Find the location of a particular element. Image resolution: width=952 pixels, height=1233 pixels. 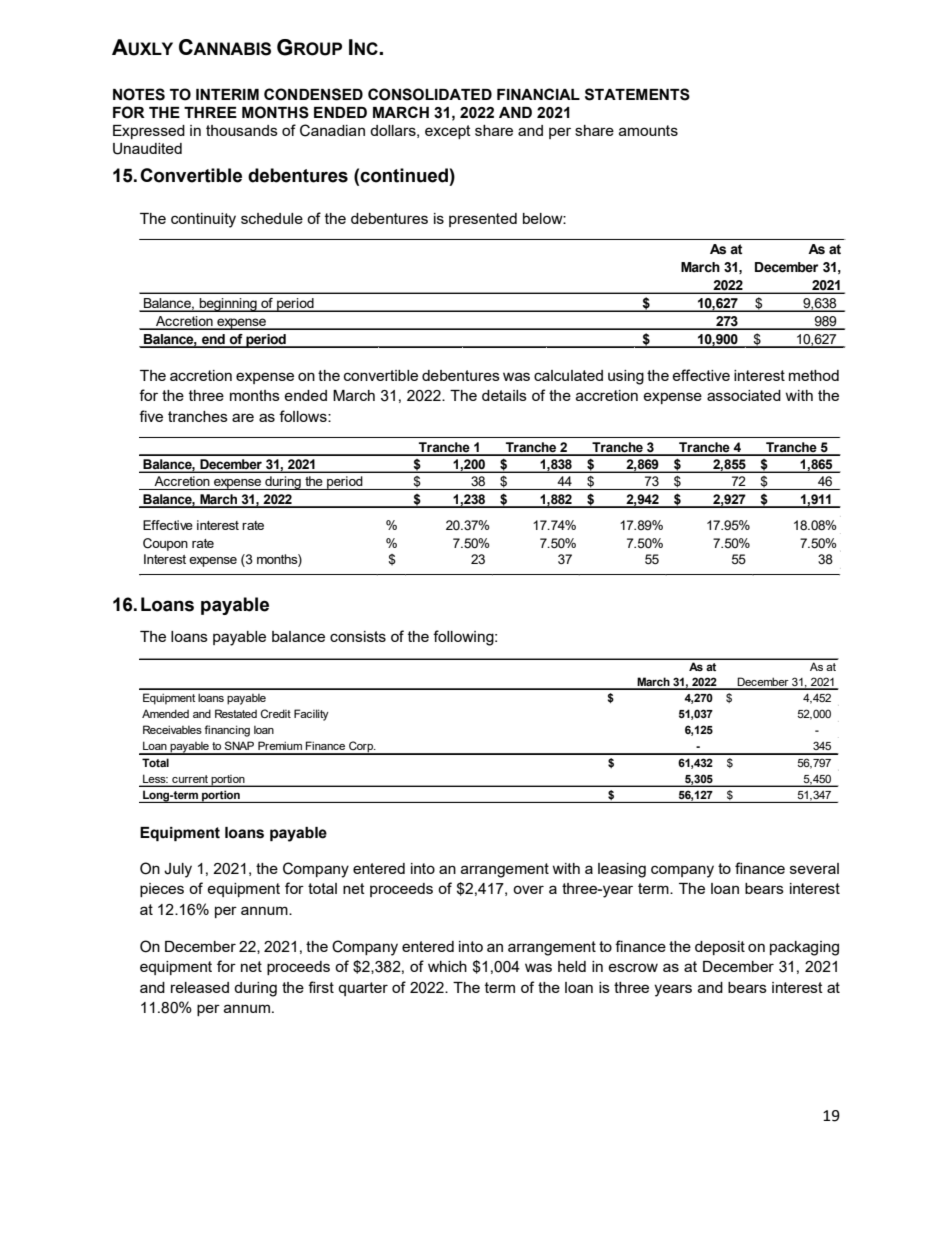

method is located at coordinates (814, 375).
